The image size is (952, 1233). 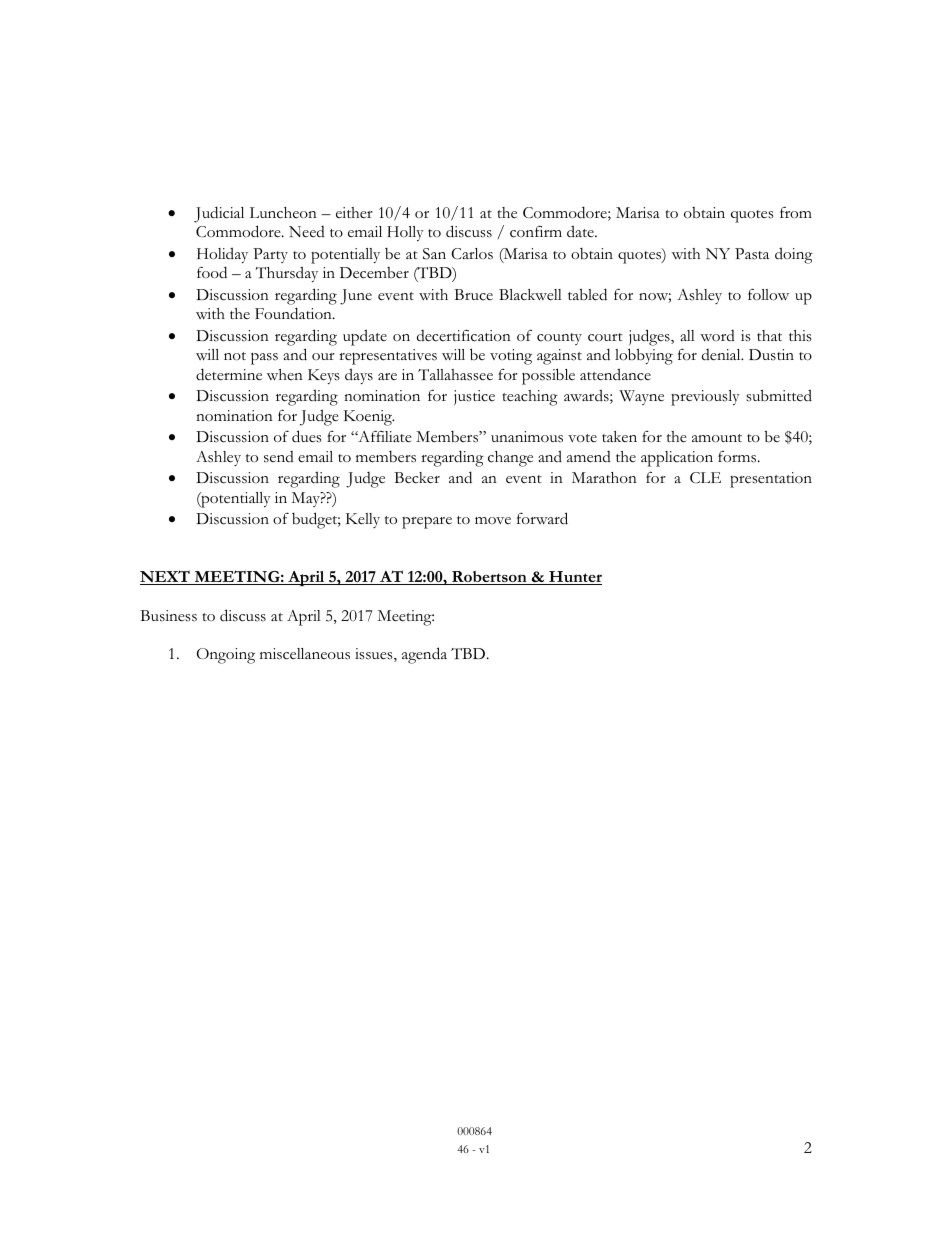 I want to click on confirm, so click(x=536, y=231).
